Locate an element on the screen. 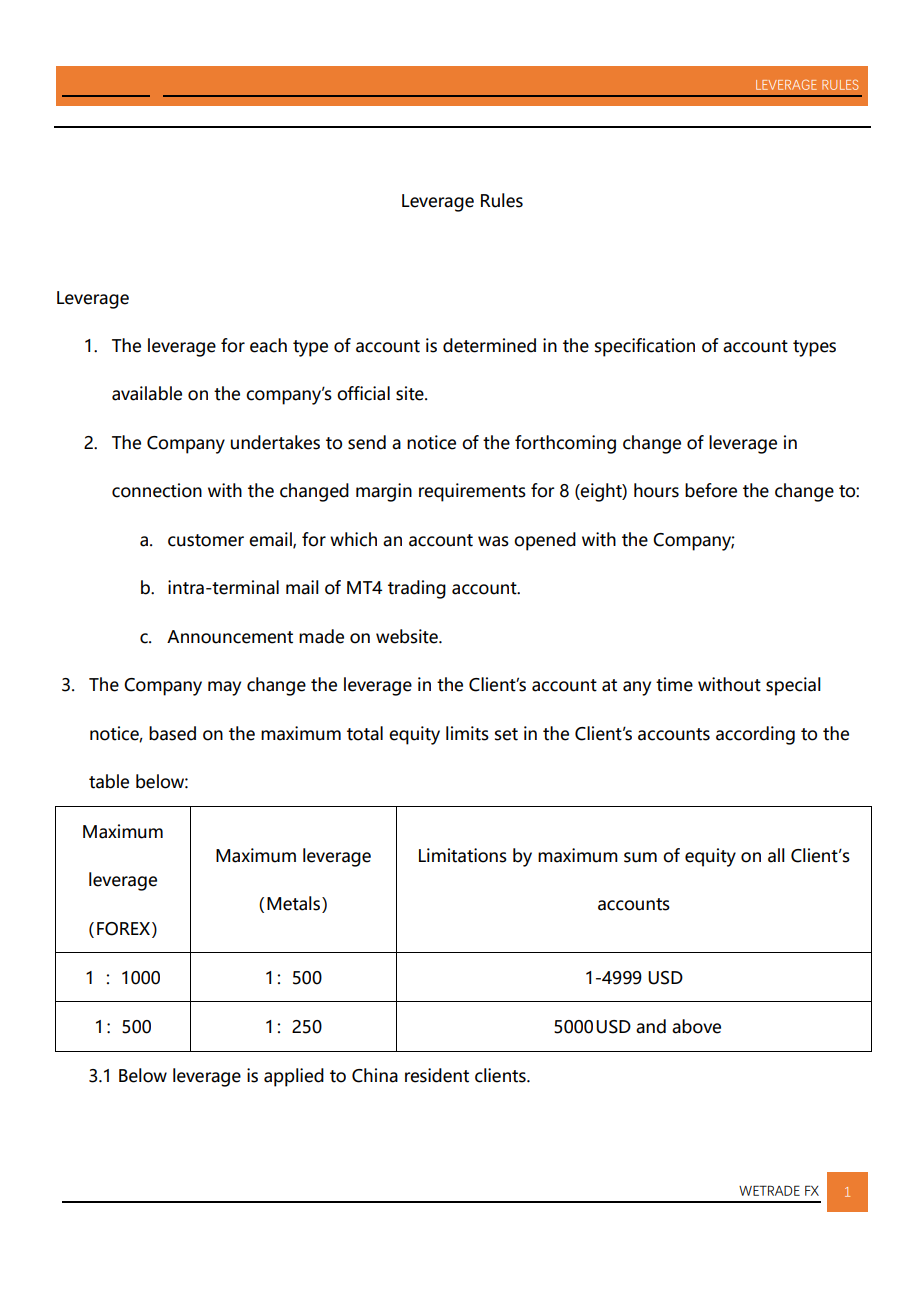 The height and width of the screenshot is (1308, 924). resident is located at coordinates (437, 1075).
